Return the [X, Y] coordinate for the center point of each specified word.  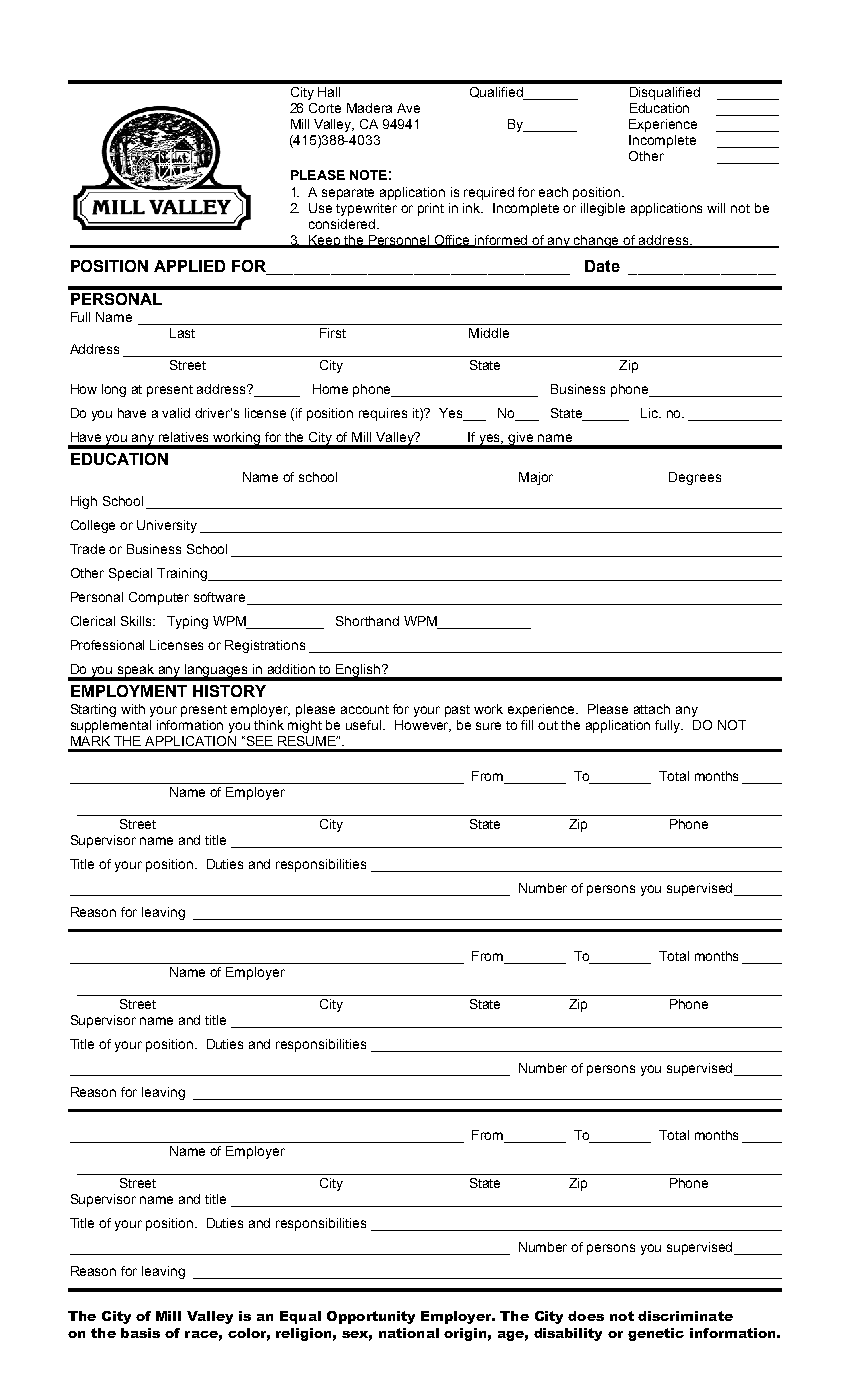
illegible [603, 209]
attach [652, 709]
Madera [369, 108]
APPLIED [189, 266]
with [133, 709]
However [423, 726]
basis [140, 1333]
